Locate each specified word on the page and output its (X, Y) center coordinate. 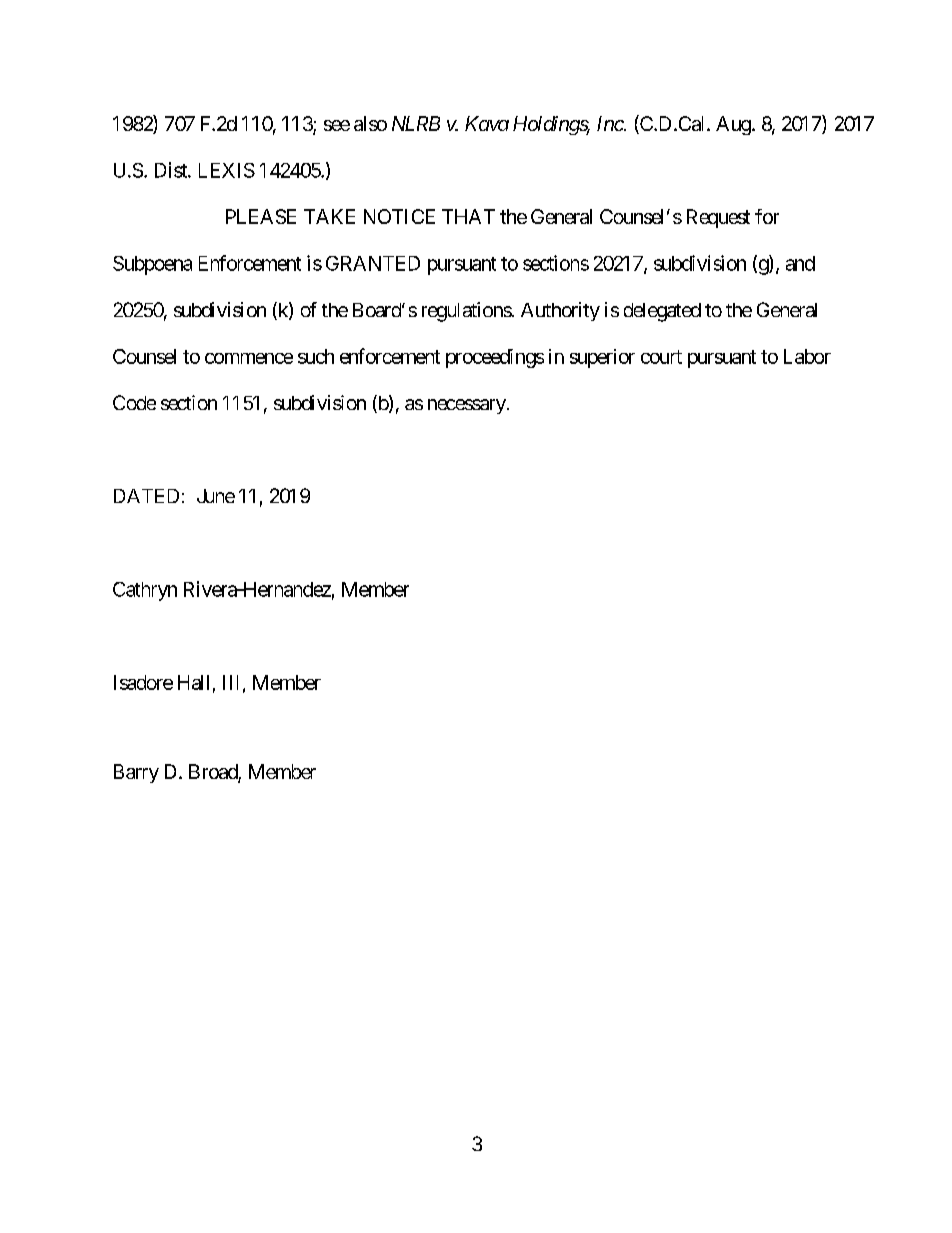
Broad (214, 773)
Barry (136, 773)
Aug (733, 125)
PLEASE (261, 216)
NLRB (416, 123)
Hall (193, 682)
